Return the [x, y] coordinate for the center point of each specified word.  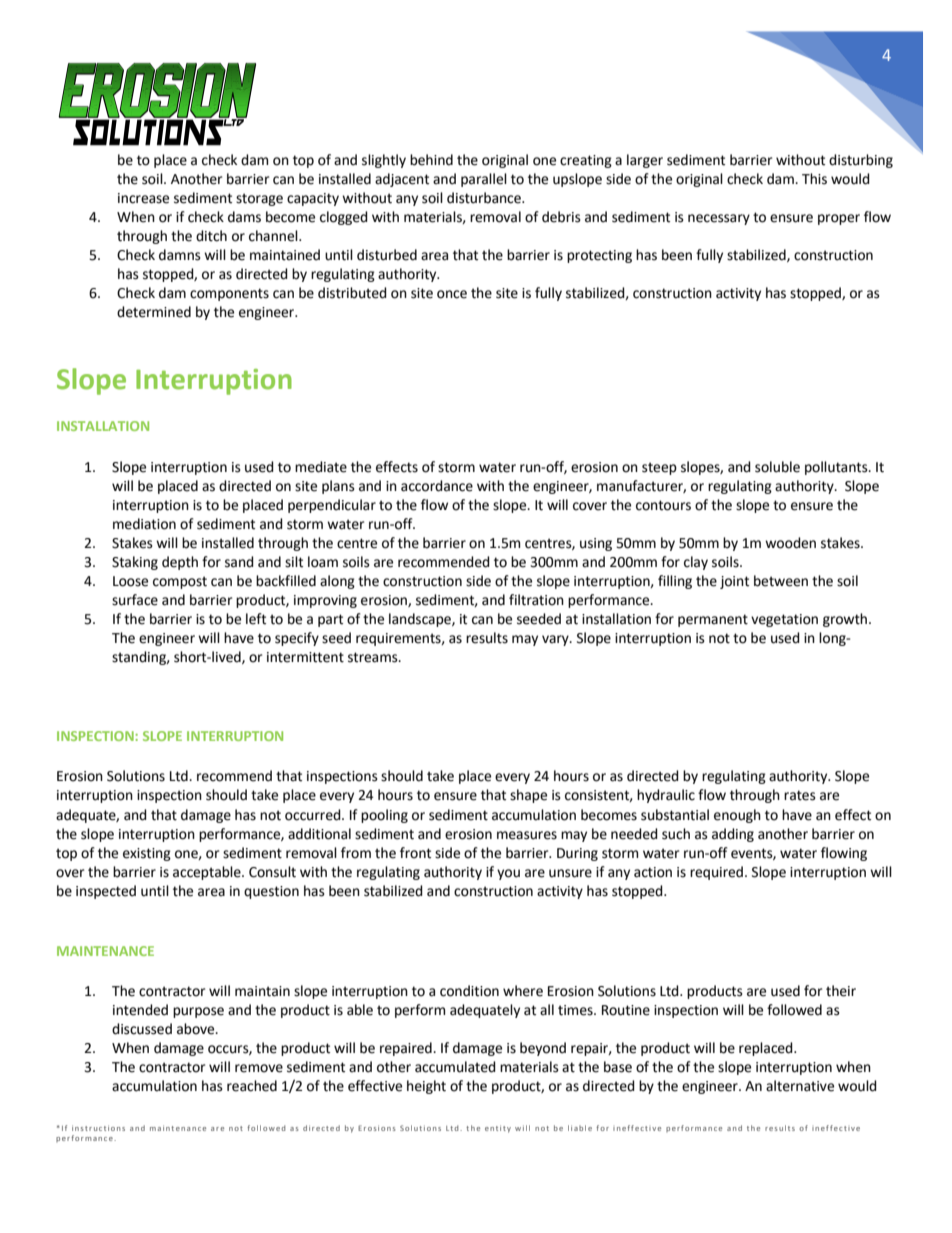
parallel [484, 180]
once [452, 294]
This [814, 179]
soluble [777, 467]
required [718, 873]
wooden [790, 543]
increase [143, 198]
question [271, 892]
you [508, 874]
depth [180, 563]
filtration [536, 600]
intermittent [305, 657]
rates [800, 795]
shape [528, 796]
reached [252, 1086]
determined [154, 312]
